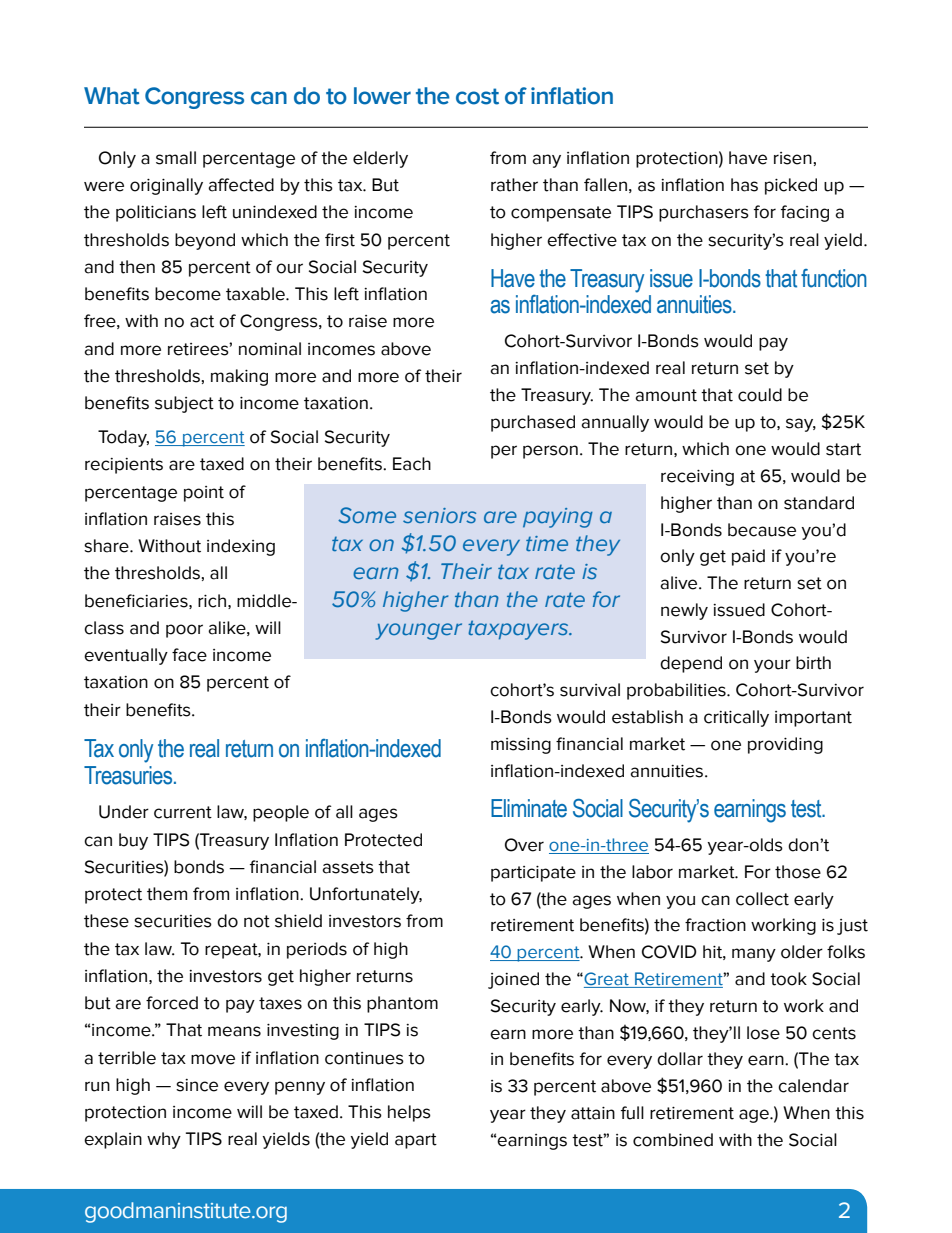  I want to click on cost, so click(477, 96).
